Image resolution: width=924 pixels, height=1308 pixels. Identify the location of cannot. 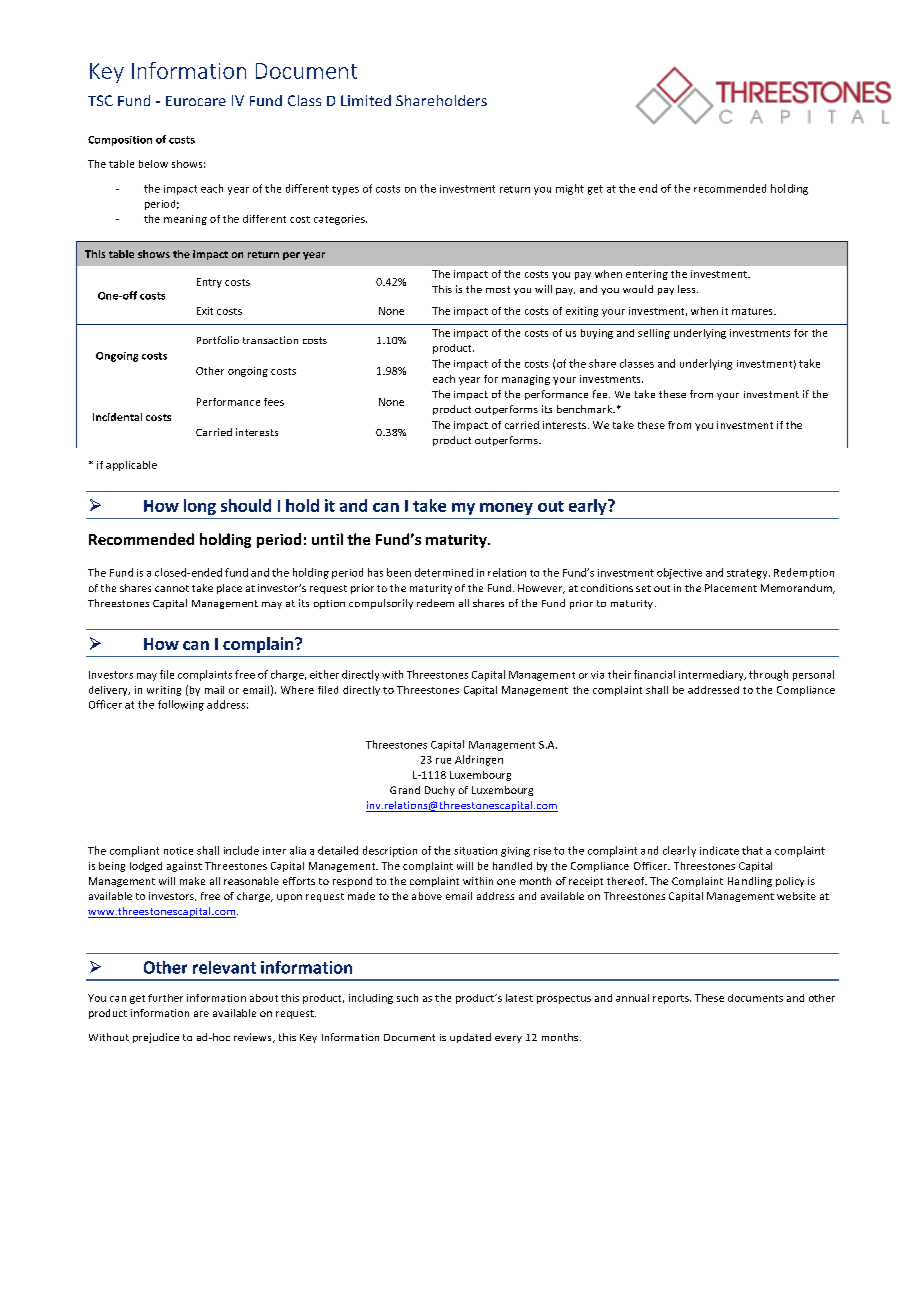
(172, 588).
